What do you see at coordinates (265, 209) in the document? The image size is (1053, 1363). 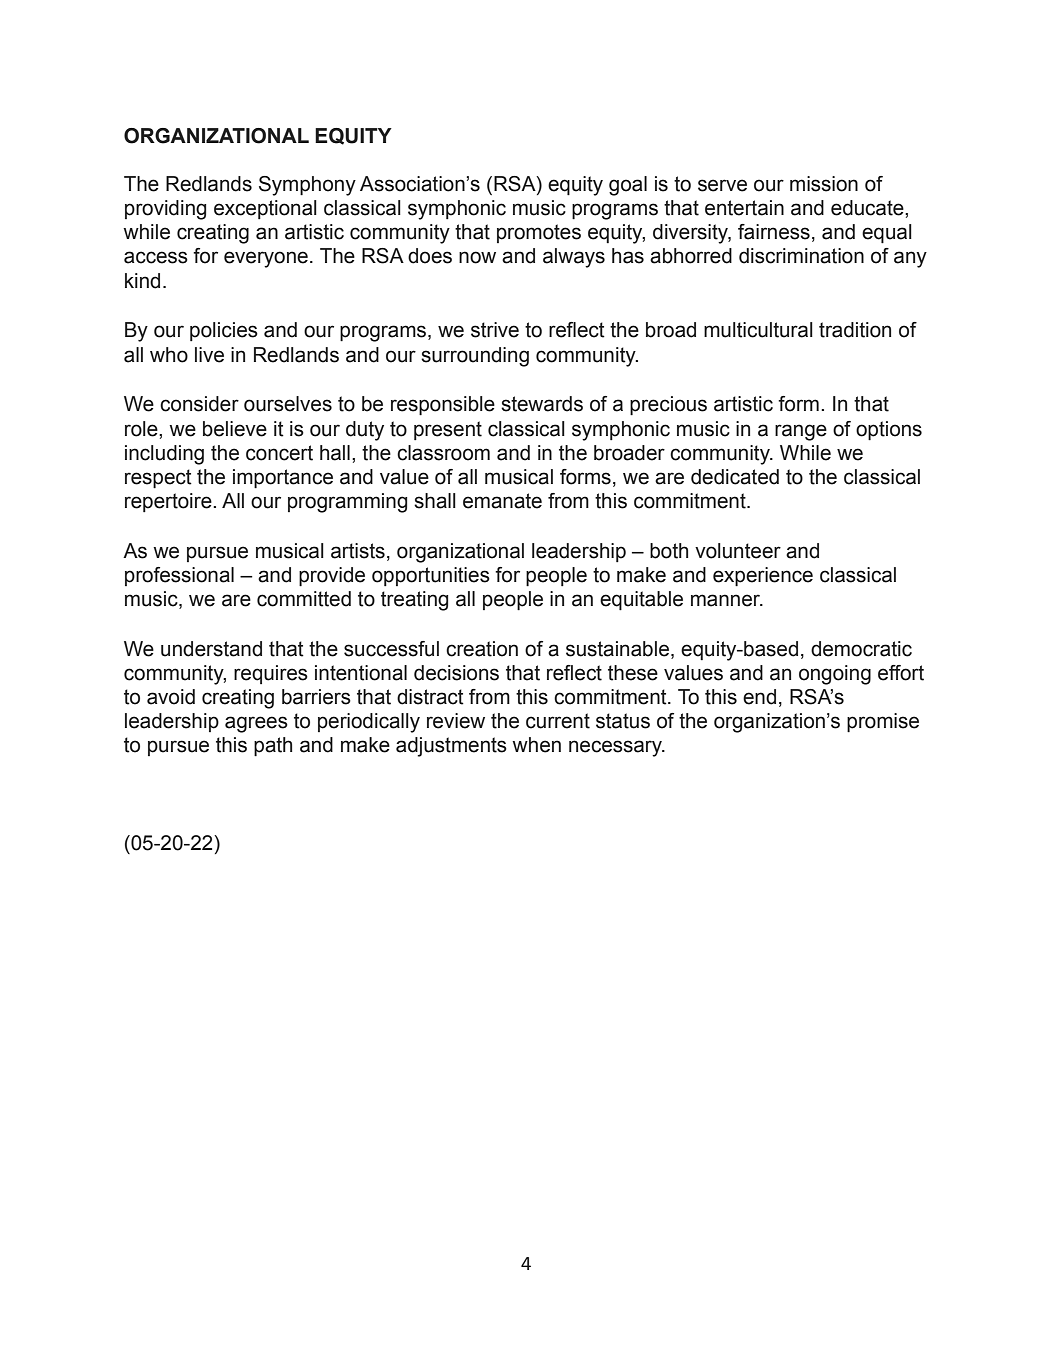 I see `exceptional` at bounding box center [265, 209].
